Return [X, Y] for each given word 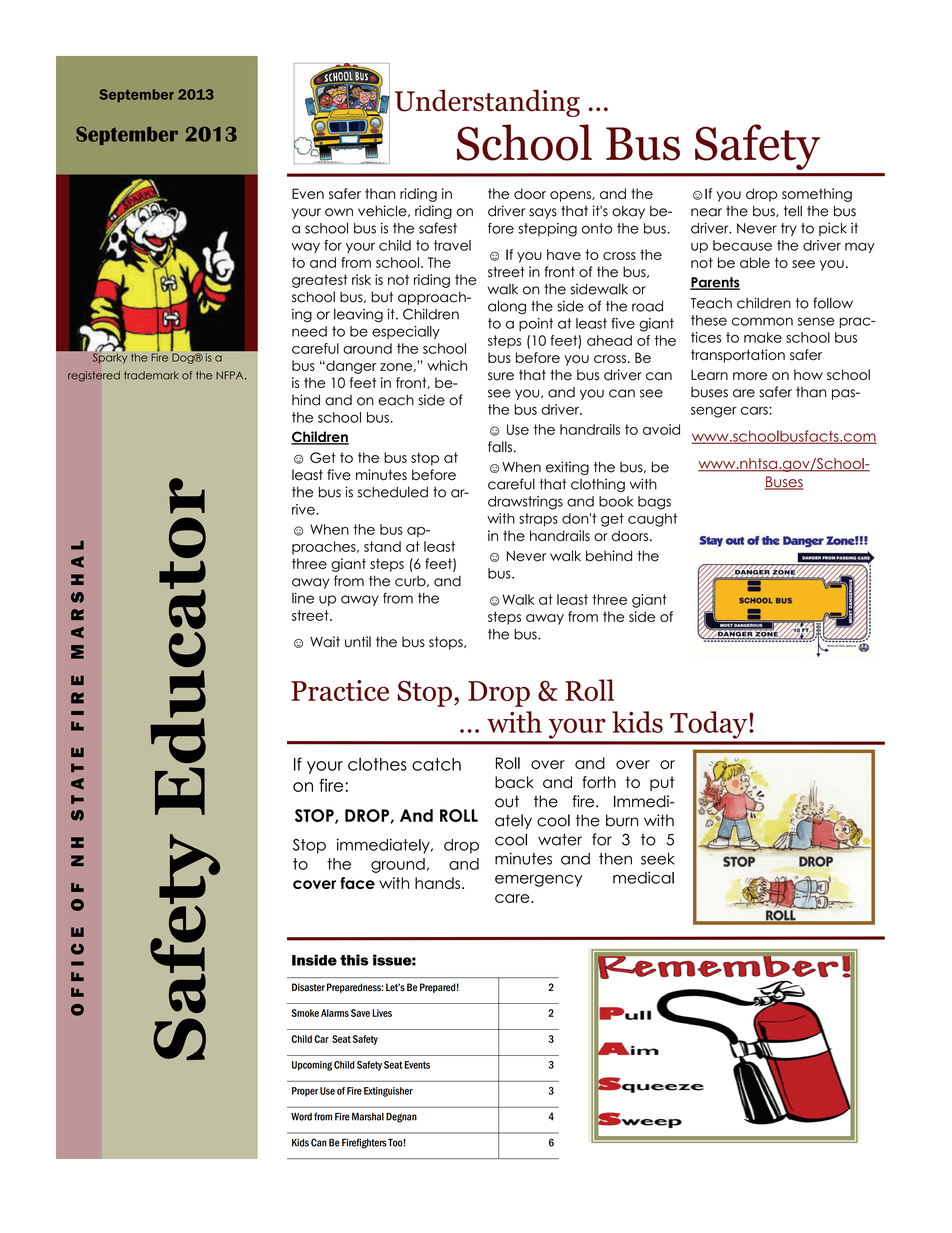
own [339, 212]
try [789, 229]
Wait [325, 642]
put [662, 783]
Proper [305, 1092]
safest [438, 228]
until [358, 642]
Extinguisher [388, 1092]
